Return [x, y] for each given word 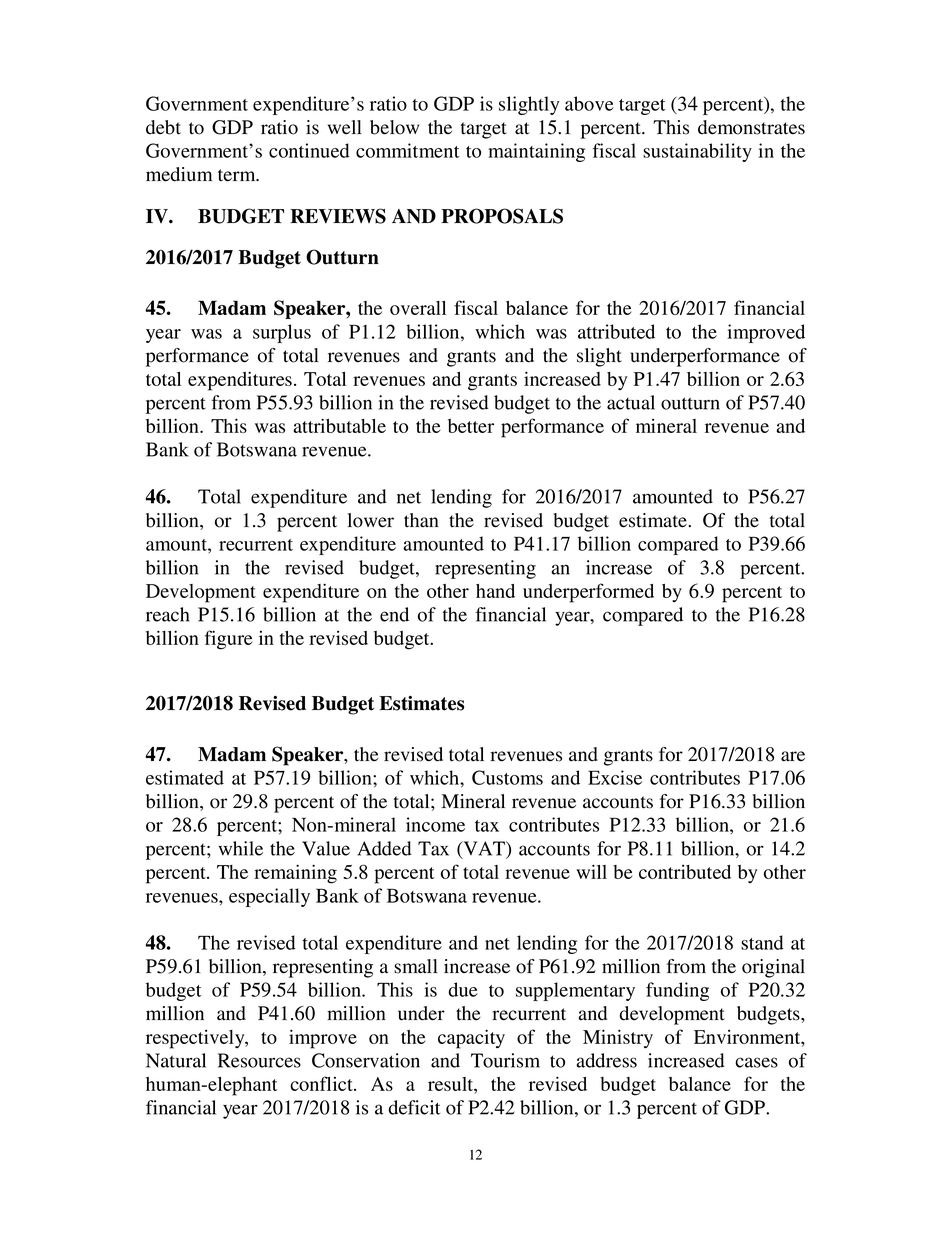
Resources [259, 1060]
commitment [408, 150]
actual [631, 402]
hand [495, 591]
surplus [282, 333]
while [240, 848]
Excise [615, 777]
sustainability [697, 152]
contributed [685, 872]
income [435, 824]
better [471, 426]
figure [229, 640]
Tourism [505, 1060]
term [238, 175]
